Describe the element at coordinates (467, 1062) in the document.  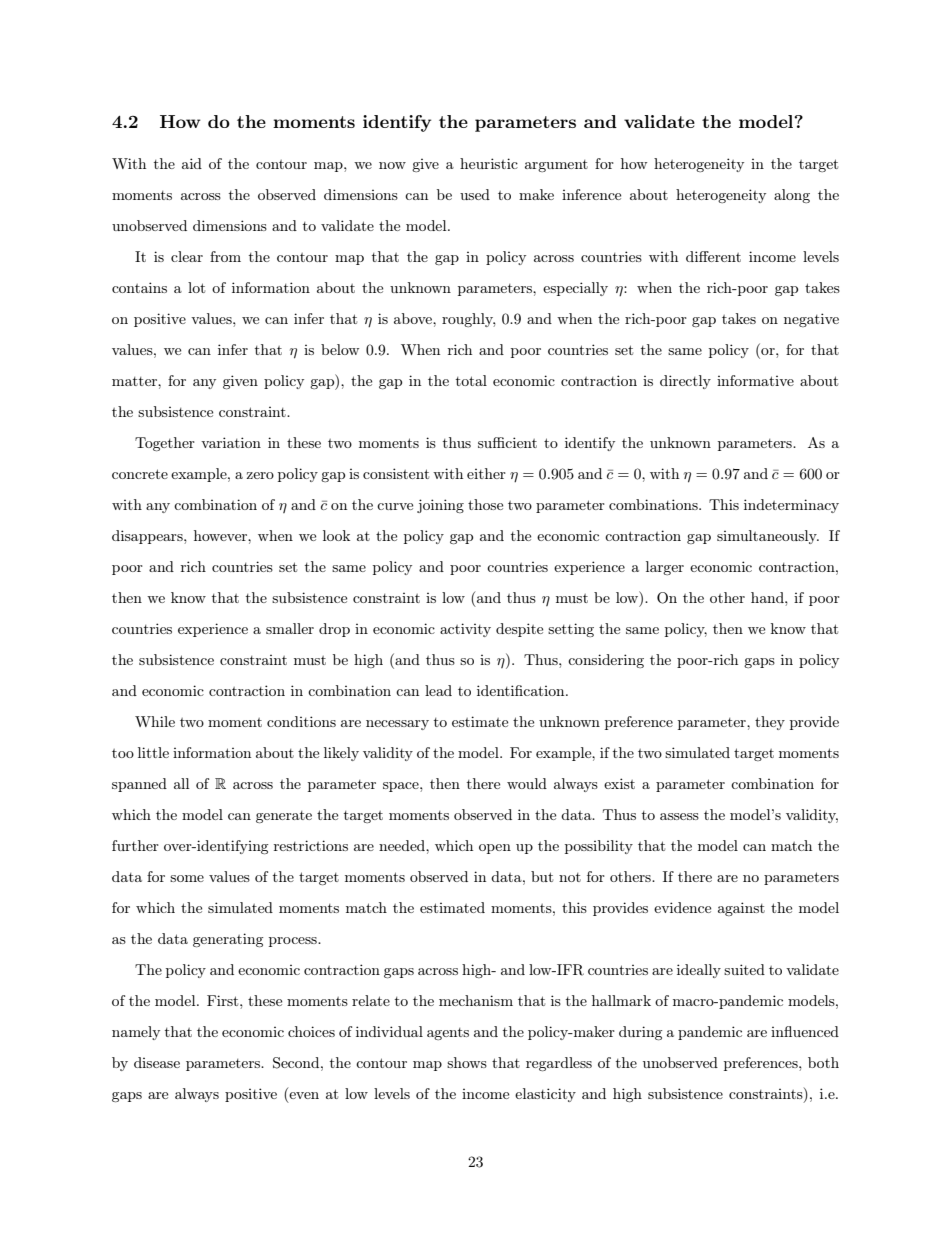
I see `shows` at that location.
